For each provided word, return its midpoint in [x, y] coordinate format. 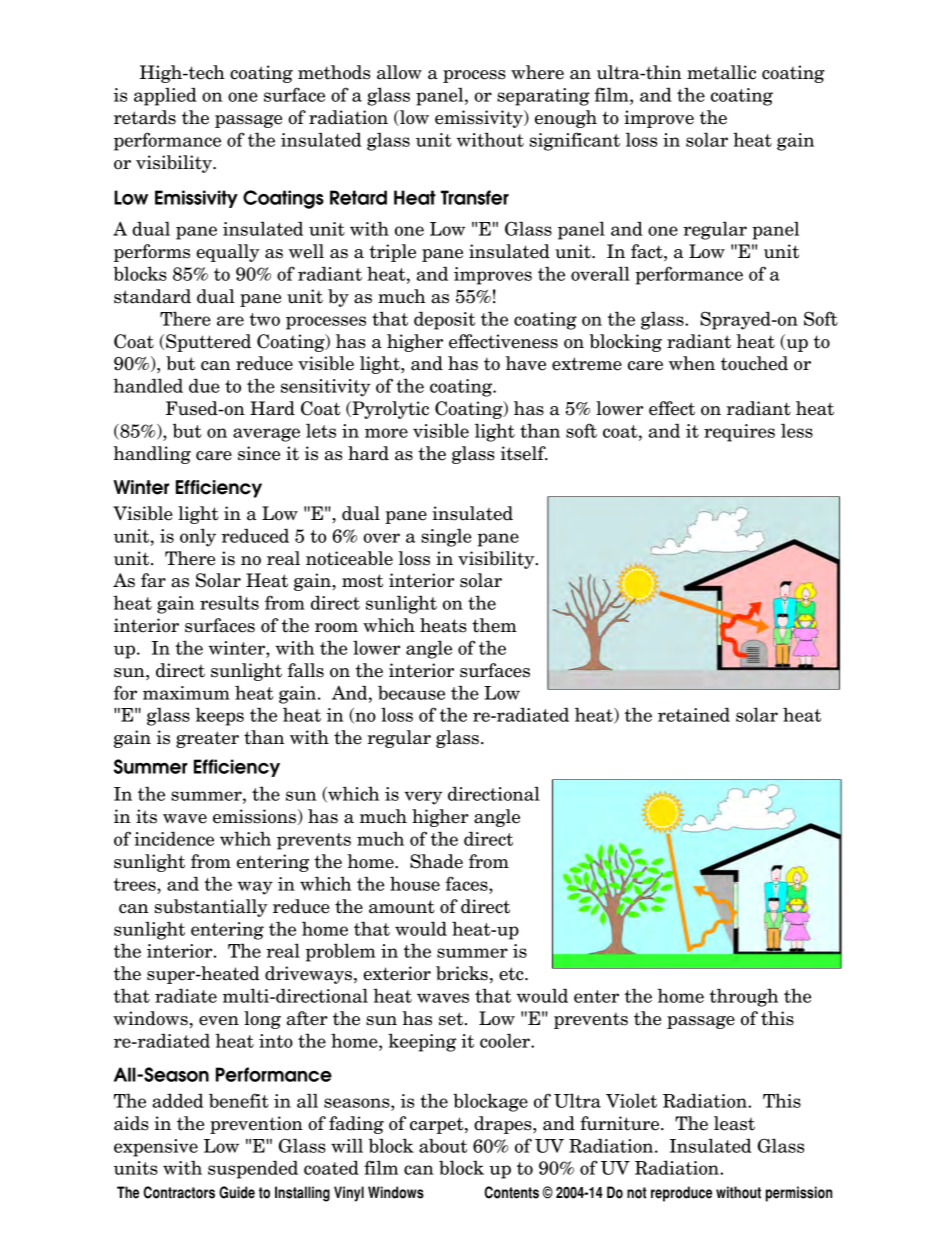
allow [399, 72]
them [494, 625]
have [526, 363]
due [204, 385]
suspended [253, 1169]
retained [694, 714]
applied [165, 96]
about [443, 1145]
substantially [211, 908]
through [744, 997]
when [692, 363]
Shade [436, 861]
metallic [721, 72]
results [229, 602]
